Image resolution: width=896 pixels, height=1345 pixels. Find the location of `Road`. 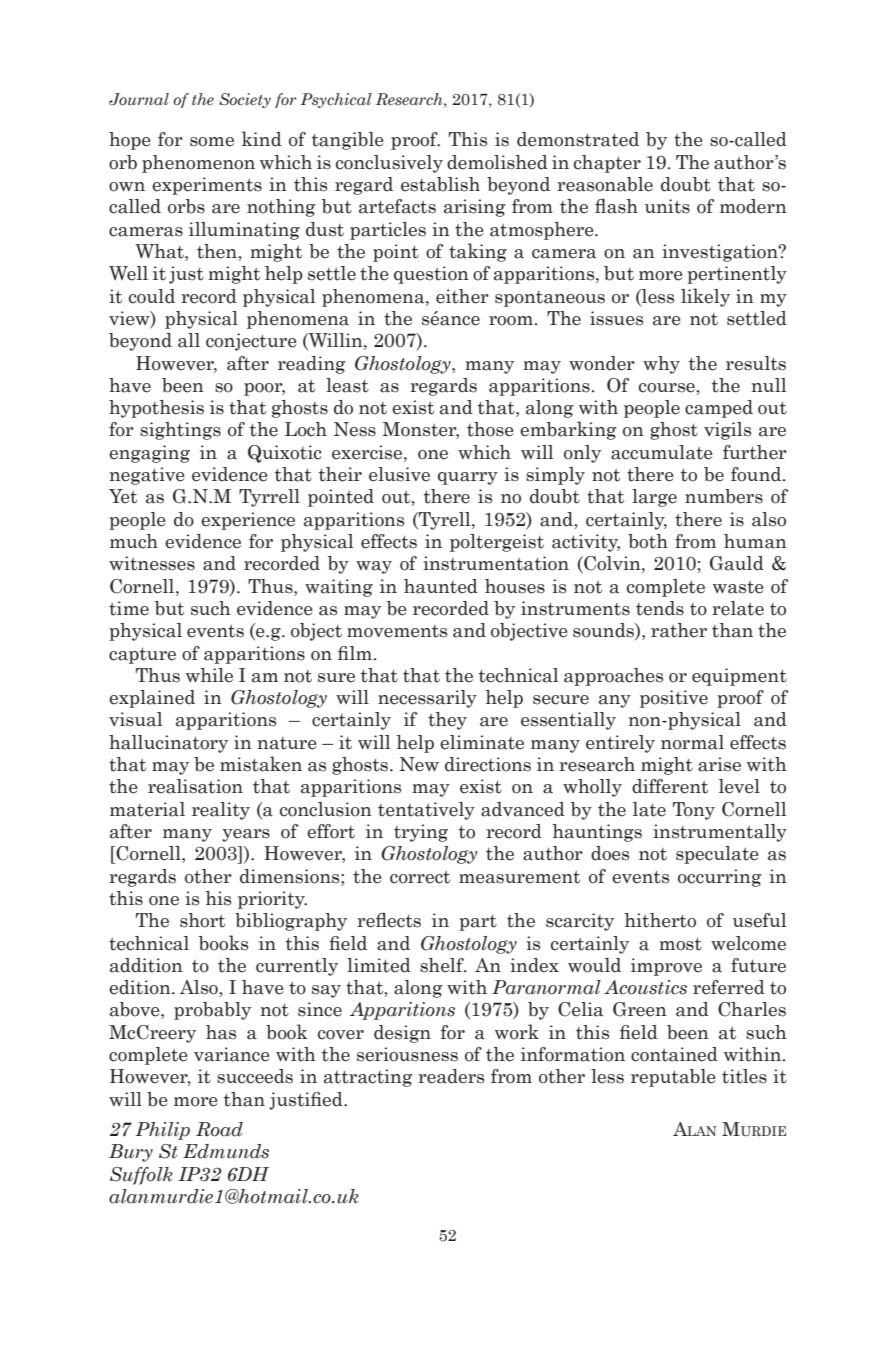

Road is located at coordinates (219, 1129).
